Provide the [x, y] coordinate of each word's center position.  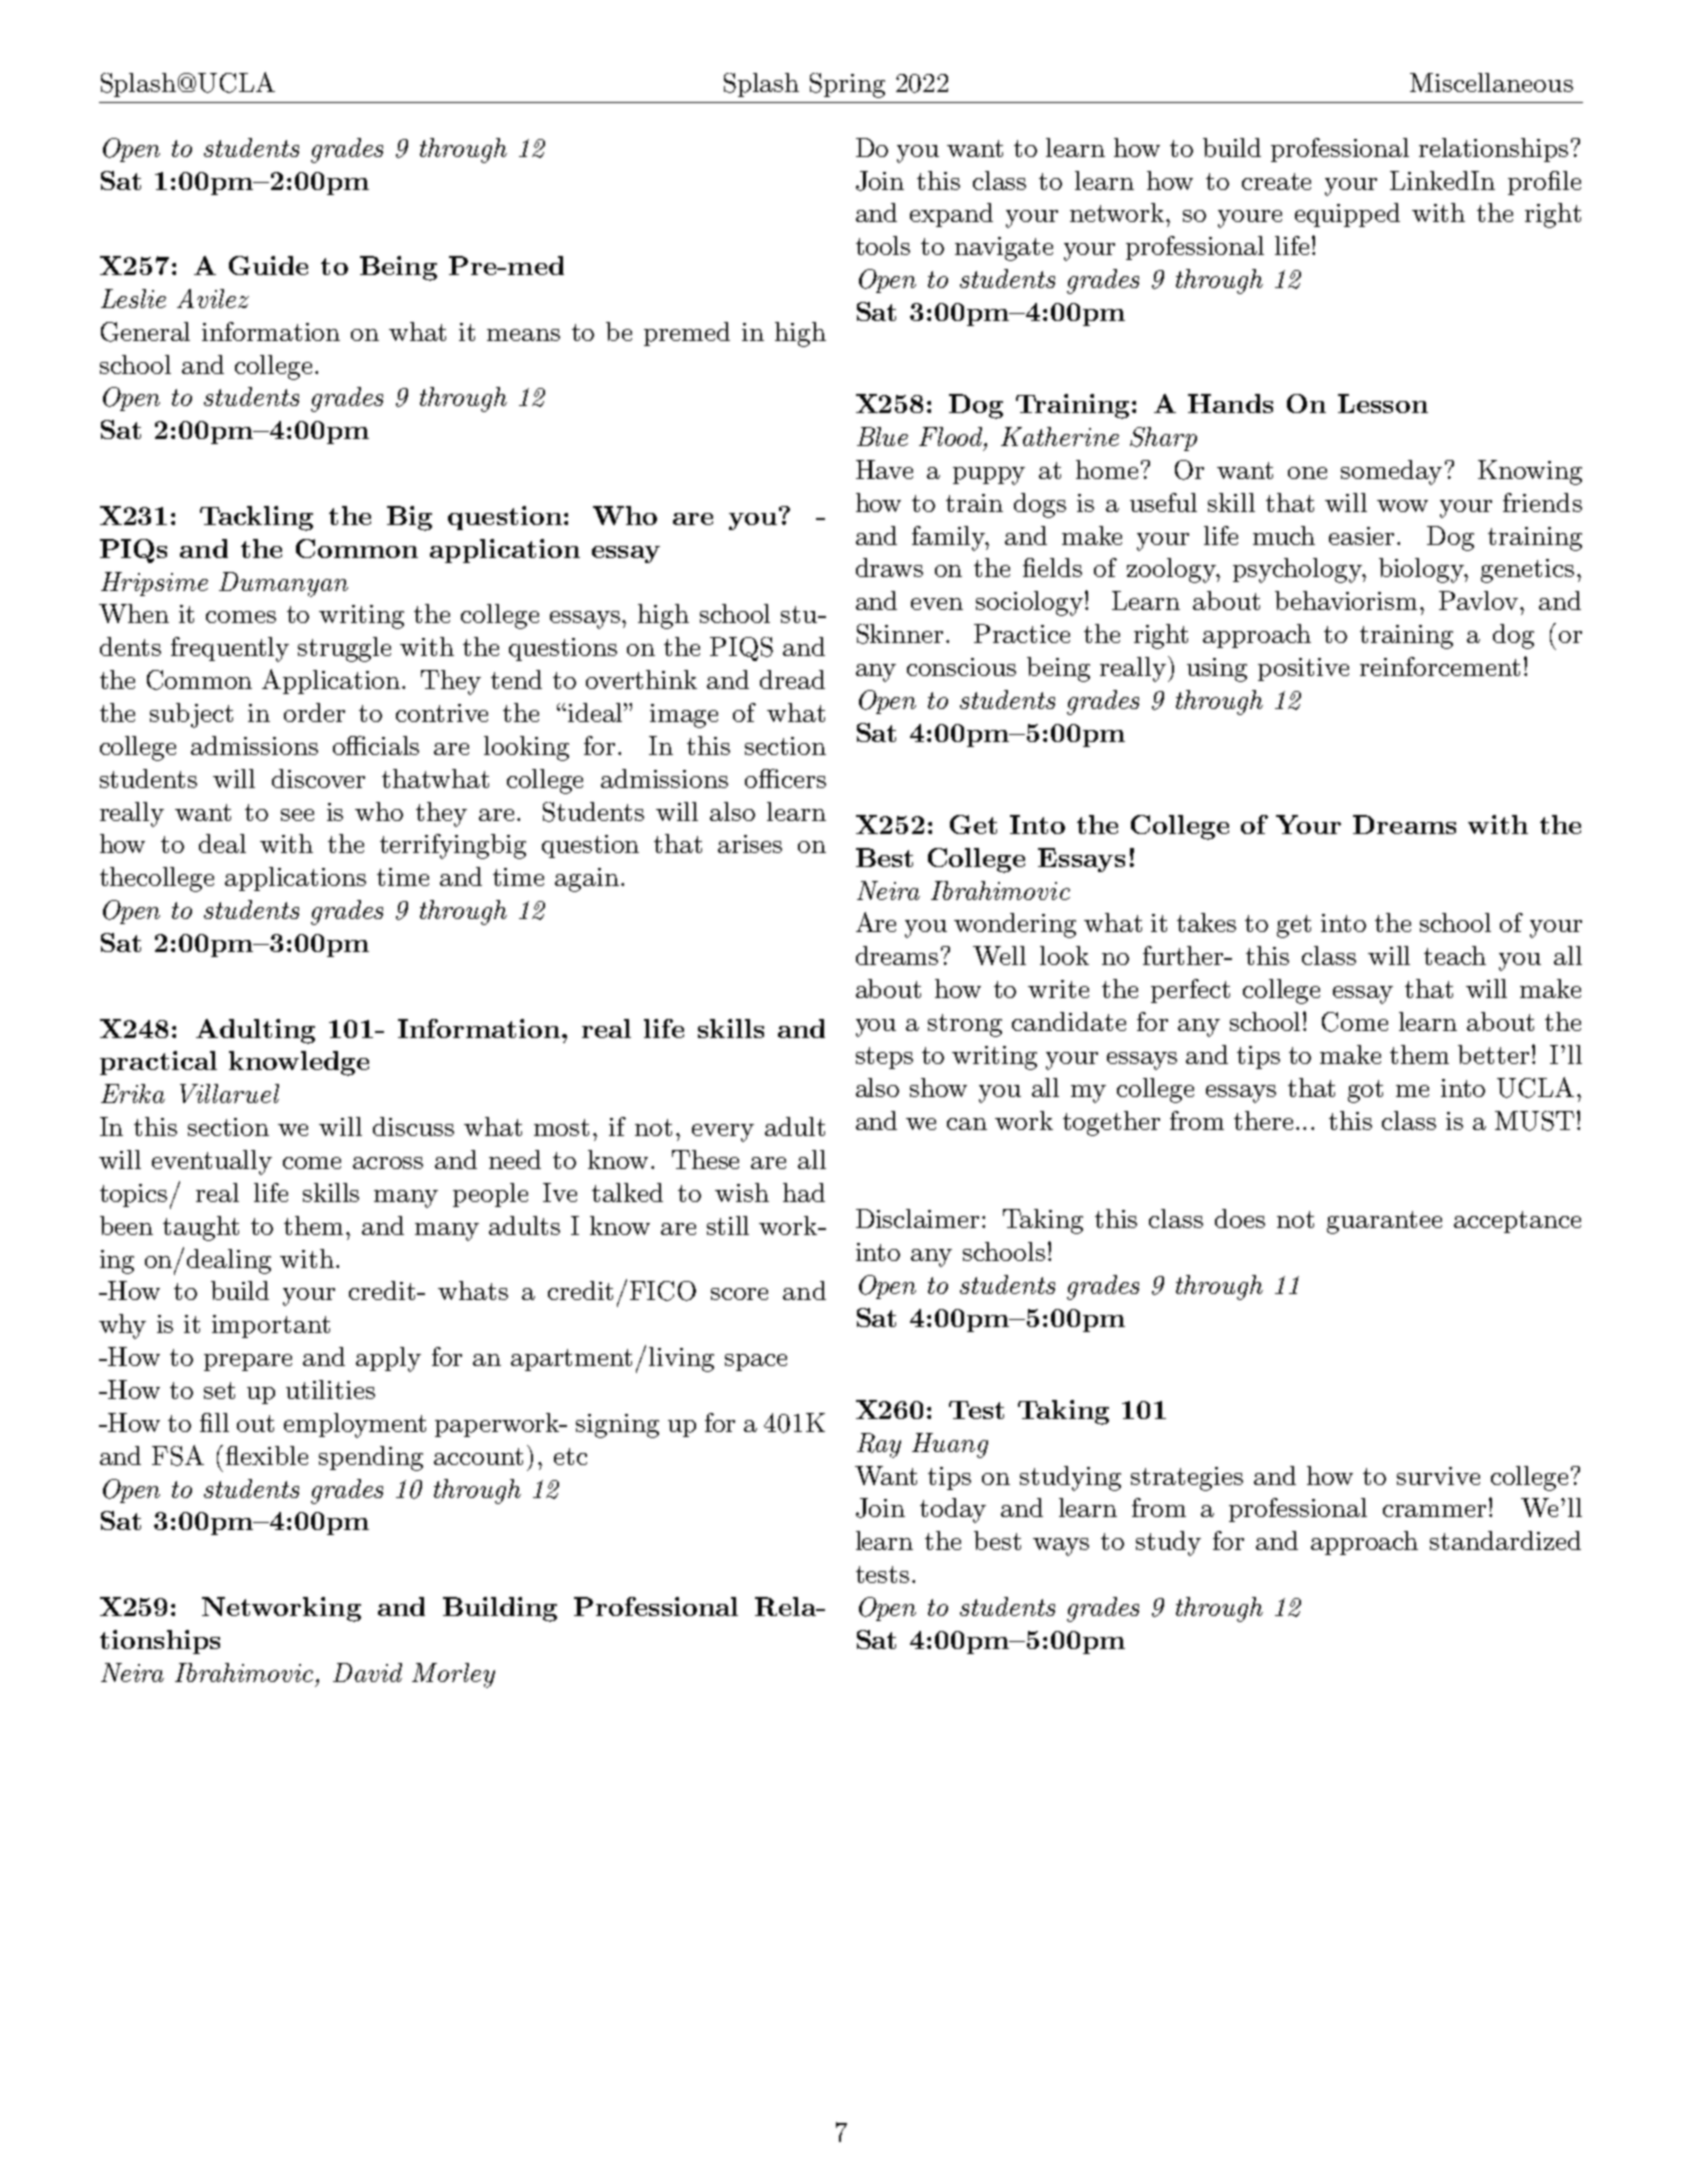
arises [750, 844]
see [297, 815]
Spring [847, 85]
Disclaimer [917, 1218]
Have [884, 469]
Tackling [256, 518]
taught [201, 1228]
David [367, 1672]
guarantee [1384, 1222]
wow [1402, 506]
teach [1455, 955]
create [1276, 181]
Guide [268, 265]
